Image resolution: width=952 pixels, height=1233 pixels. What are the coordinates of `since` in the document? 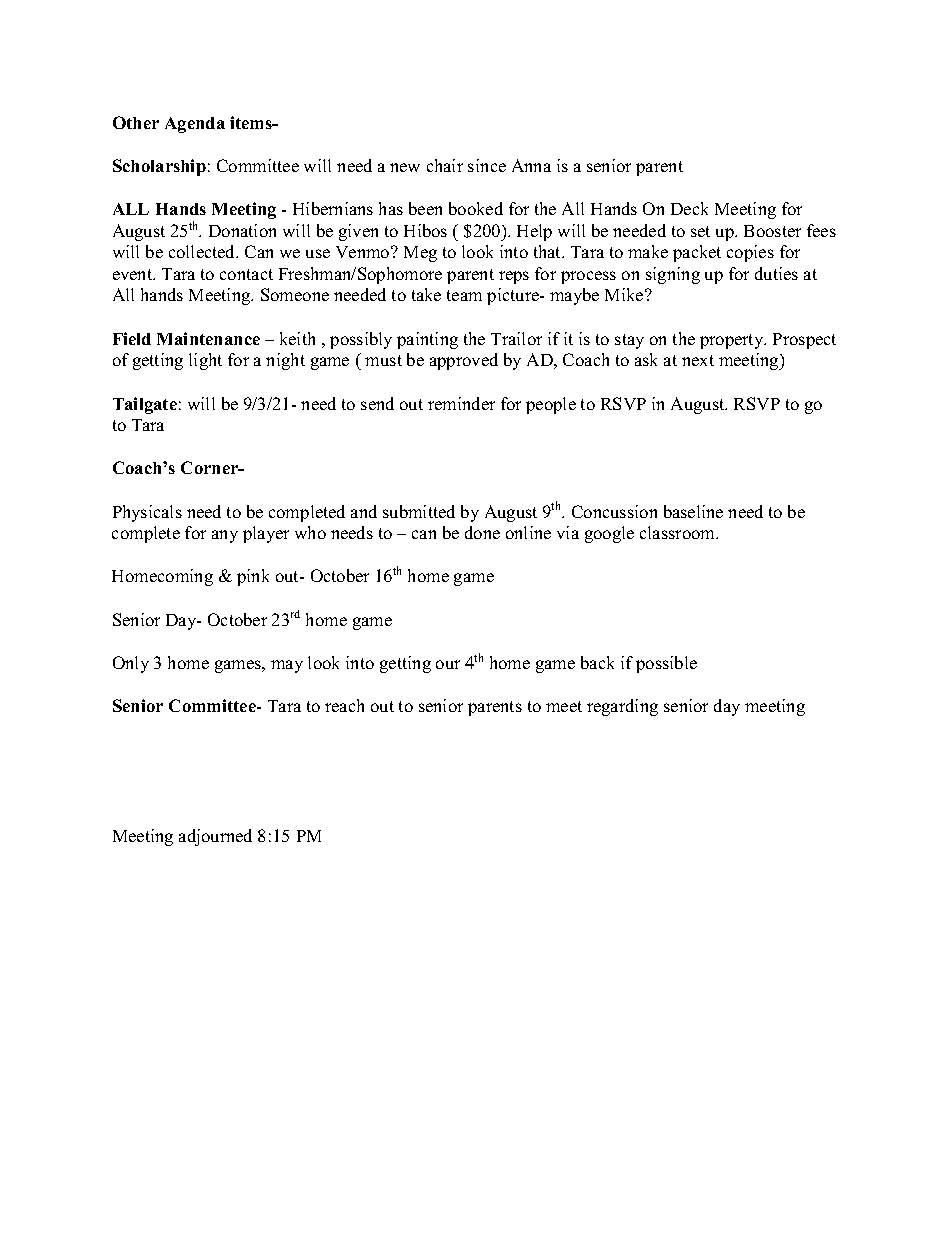 It's located at (487, 165).
